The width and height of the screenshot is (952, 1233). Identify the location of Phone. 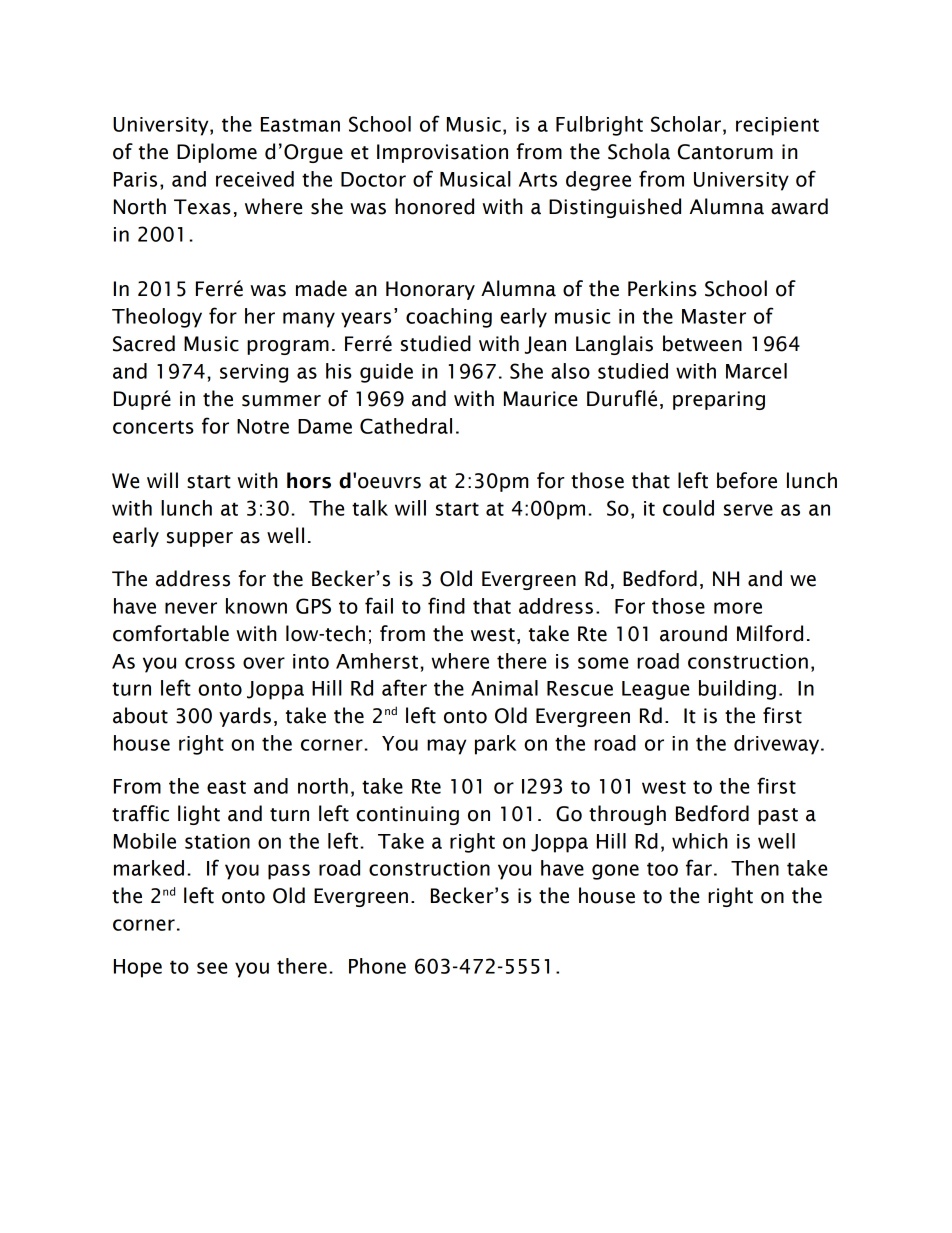
(377, 966).
